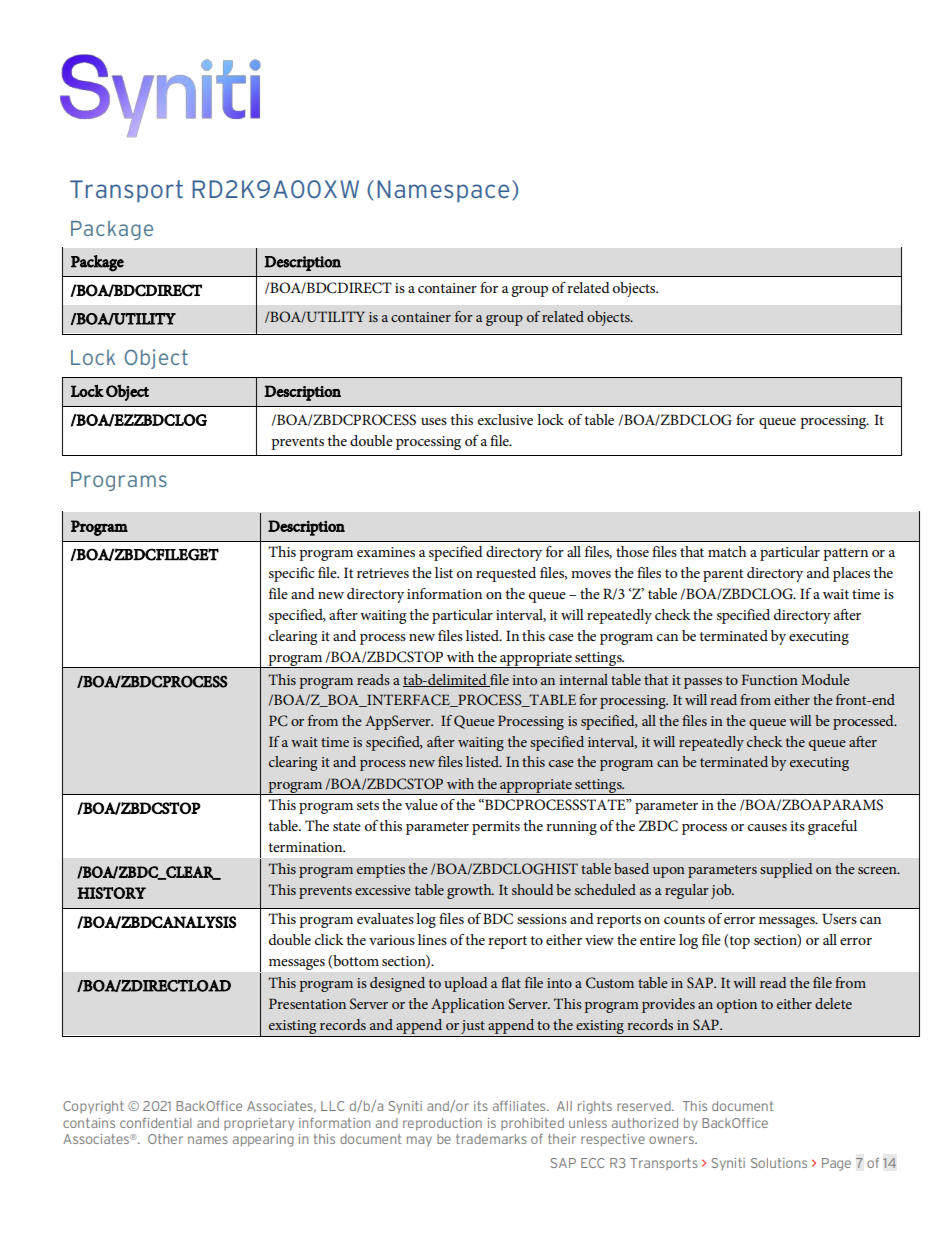 The width and height of the screenshot is (952, 1233). I want to click on Solutions, so click(779, 1163).
